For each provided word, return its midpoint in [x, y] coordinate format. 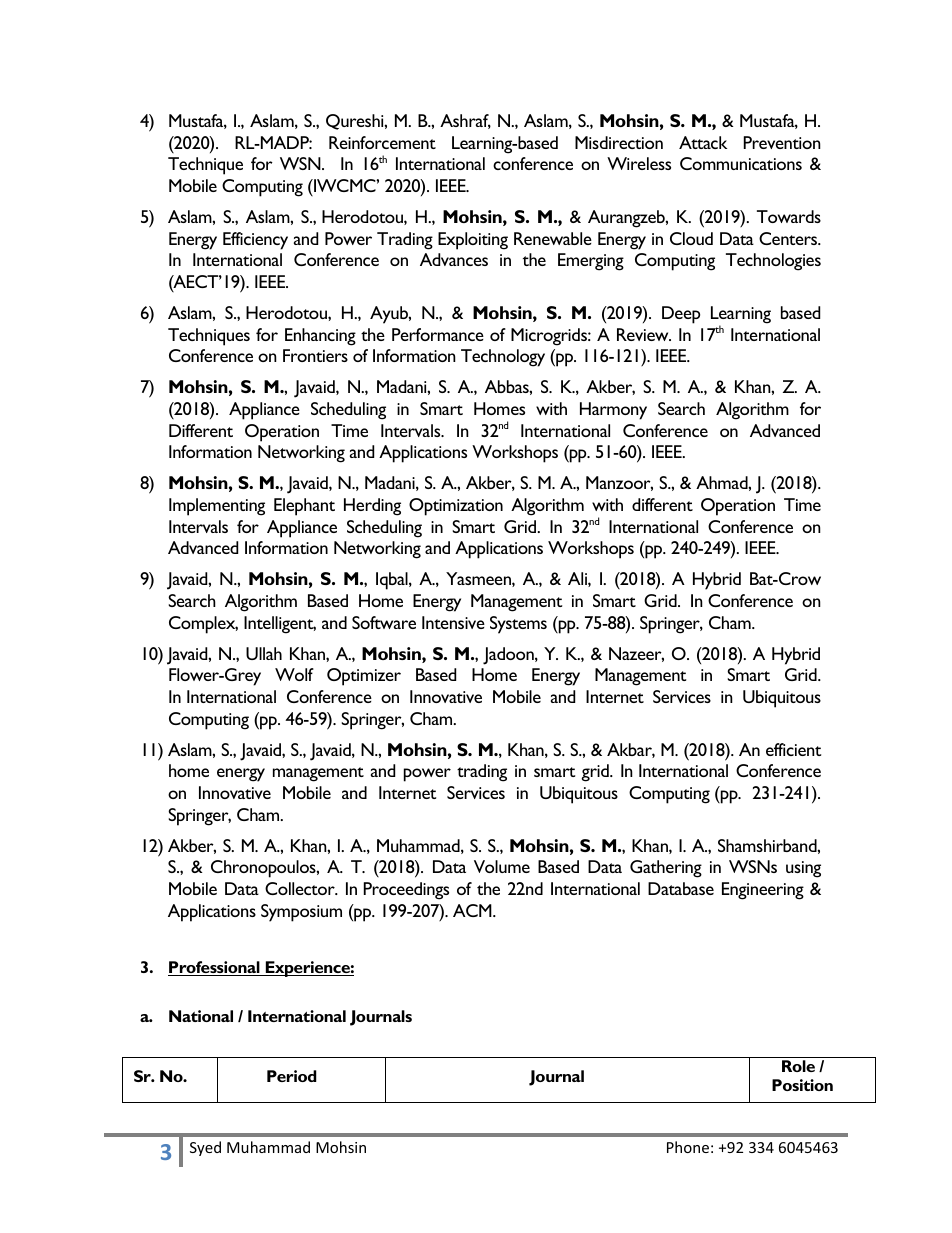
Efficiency [255, 241]
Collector [301, 888]
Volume [502, 866]
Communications [741, 163]
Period [292, 1076]
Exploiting [473, 241]
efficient [793, 749]
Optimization [456, 507]
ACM [473, 910]
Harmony [613, 411]
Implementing [217, 507]
